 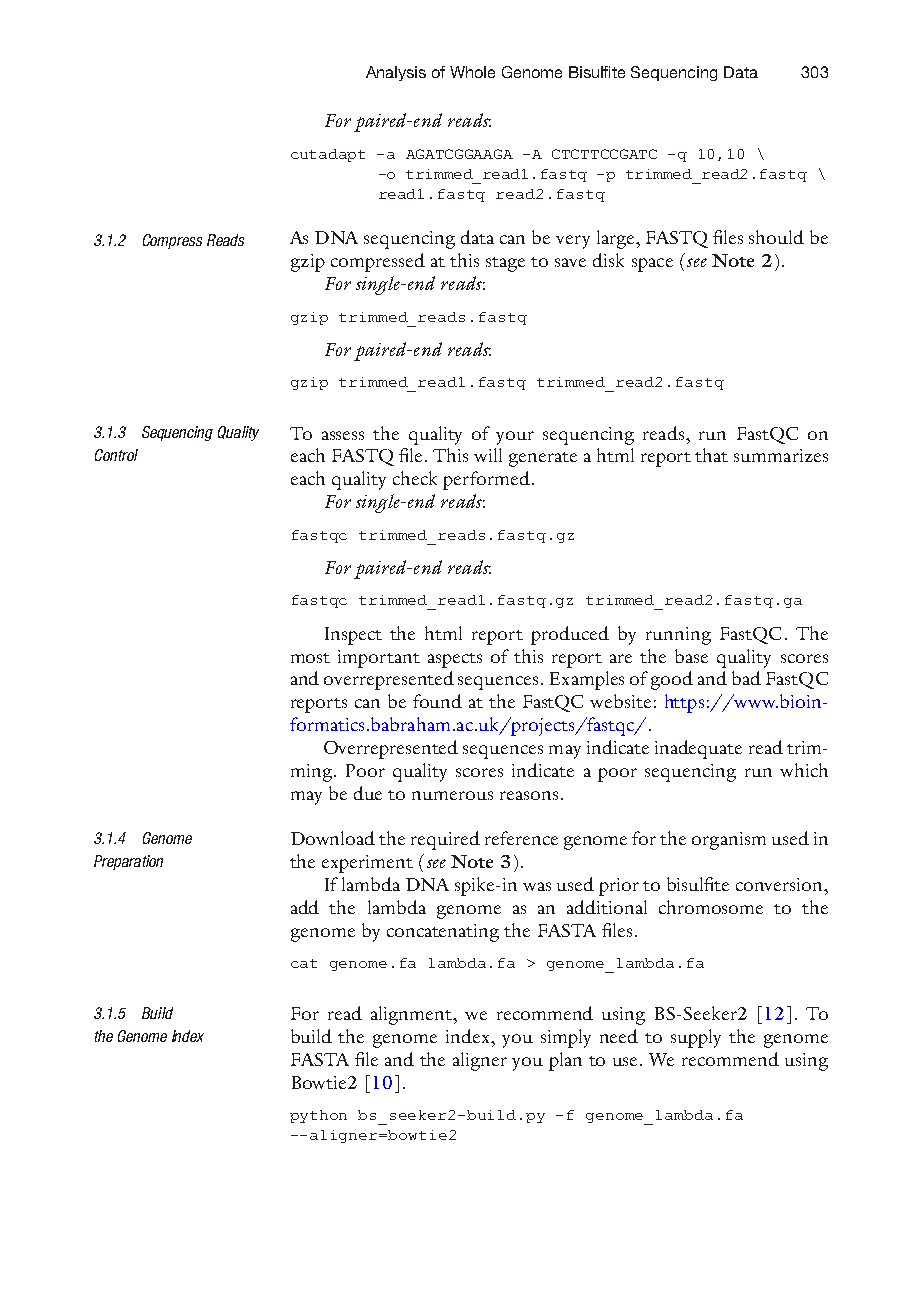 What do you see at coordinates (455, 660) in the screenshot?
I see `aspects` at bounding box center [455, 660].
